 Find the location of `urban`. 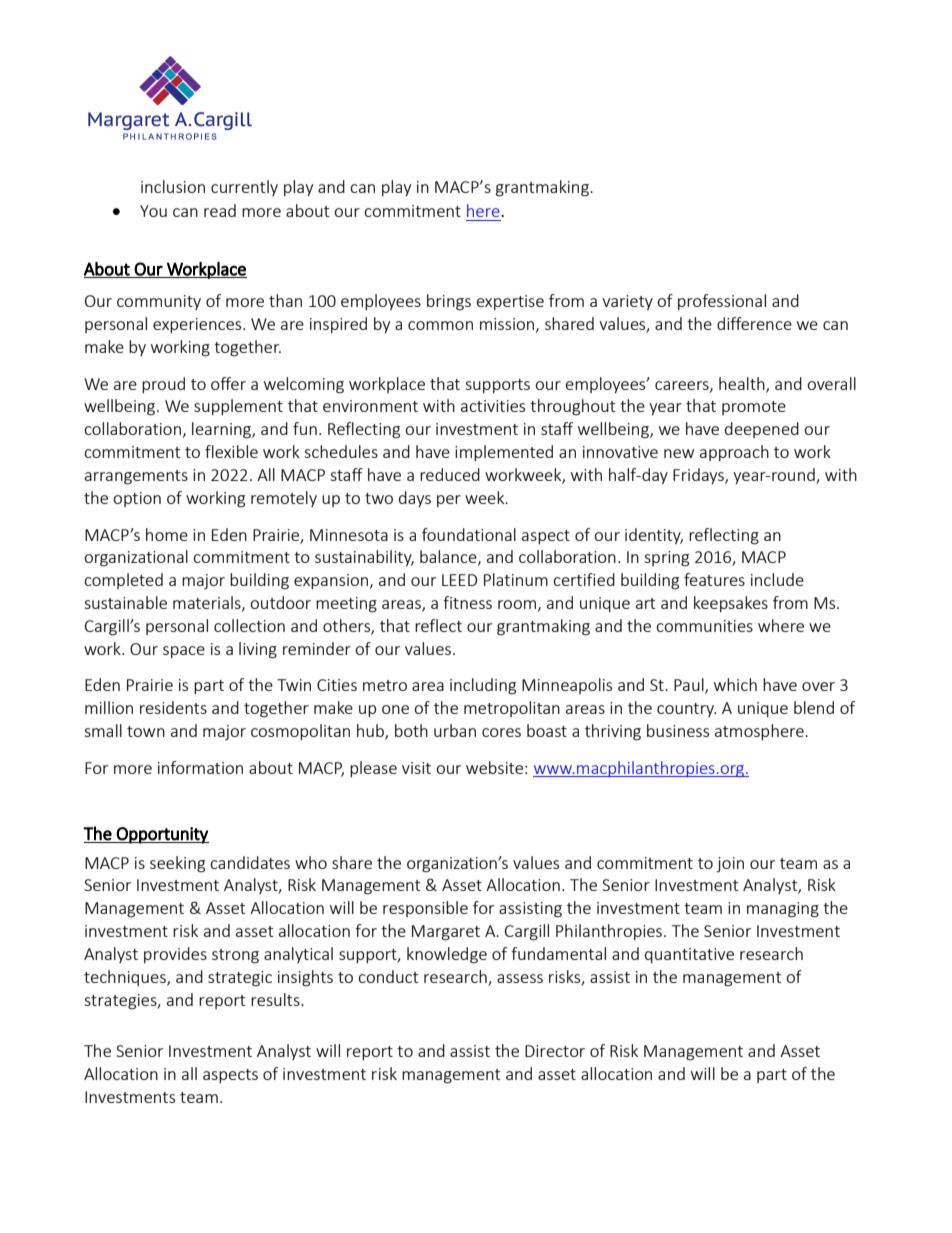

urban is located at coordinates (455, 730).
